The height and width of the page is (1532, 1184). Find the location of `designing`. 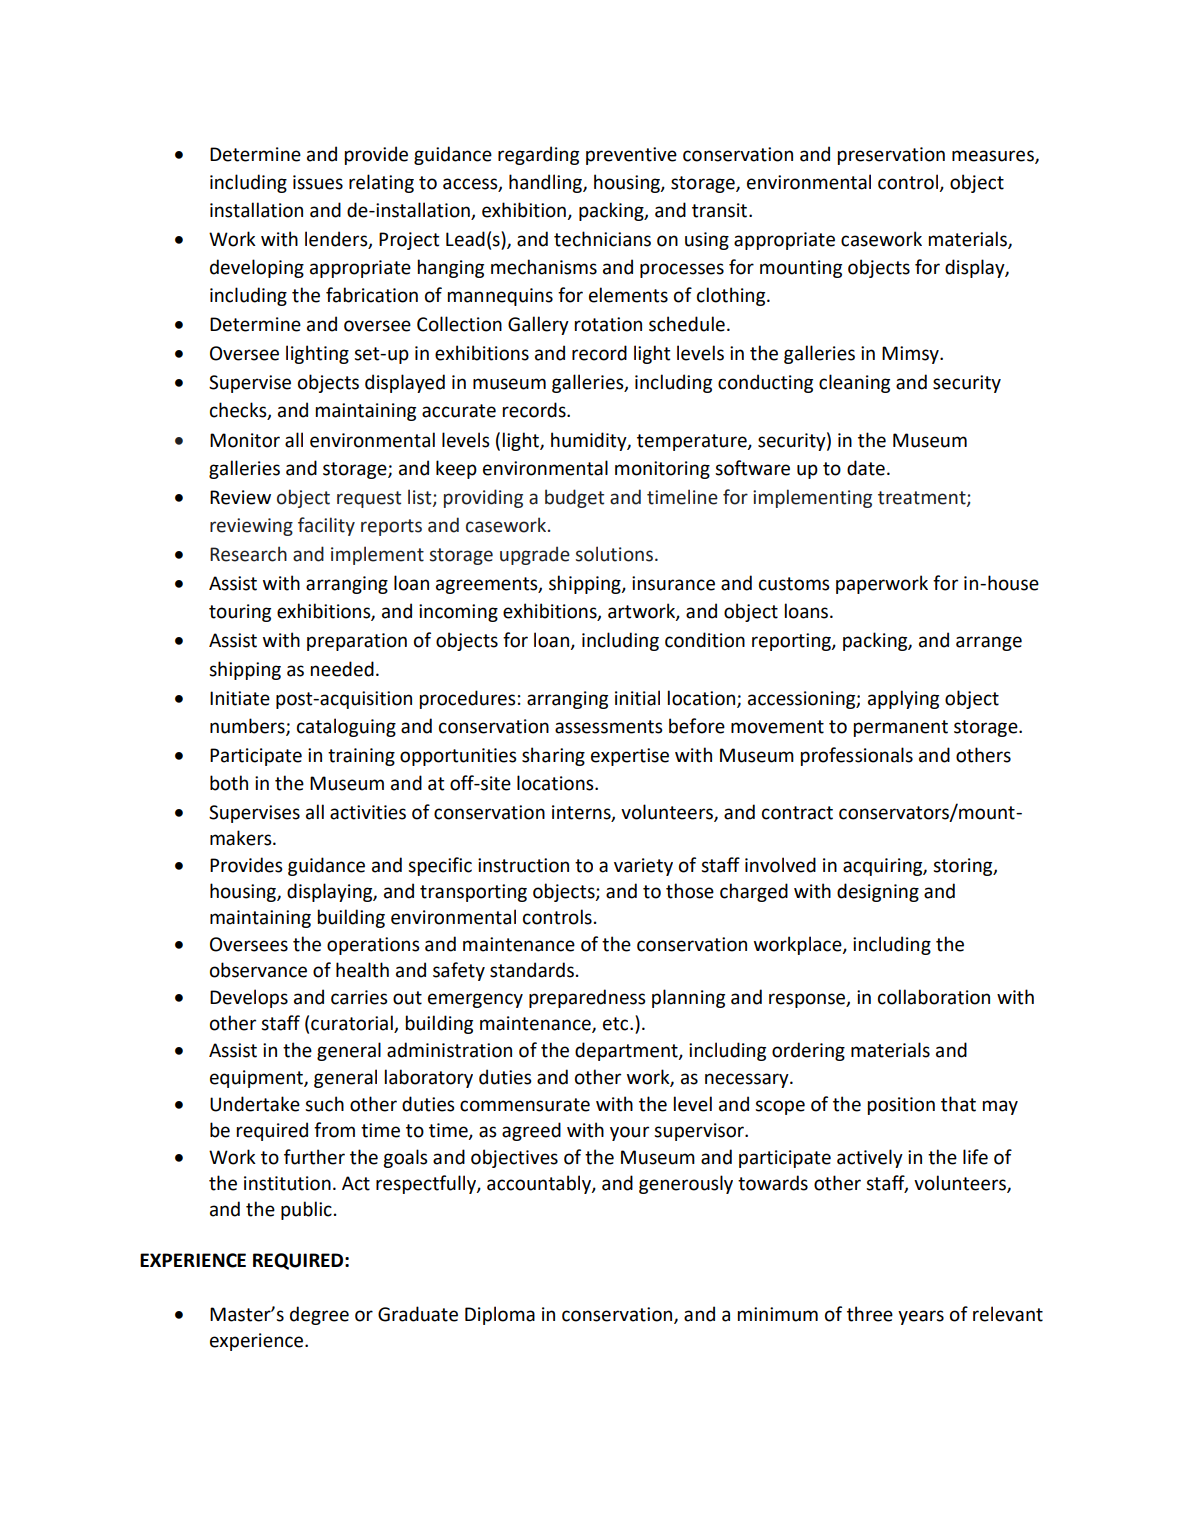

designing is located at coordinates (878, 892).
